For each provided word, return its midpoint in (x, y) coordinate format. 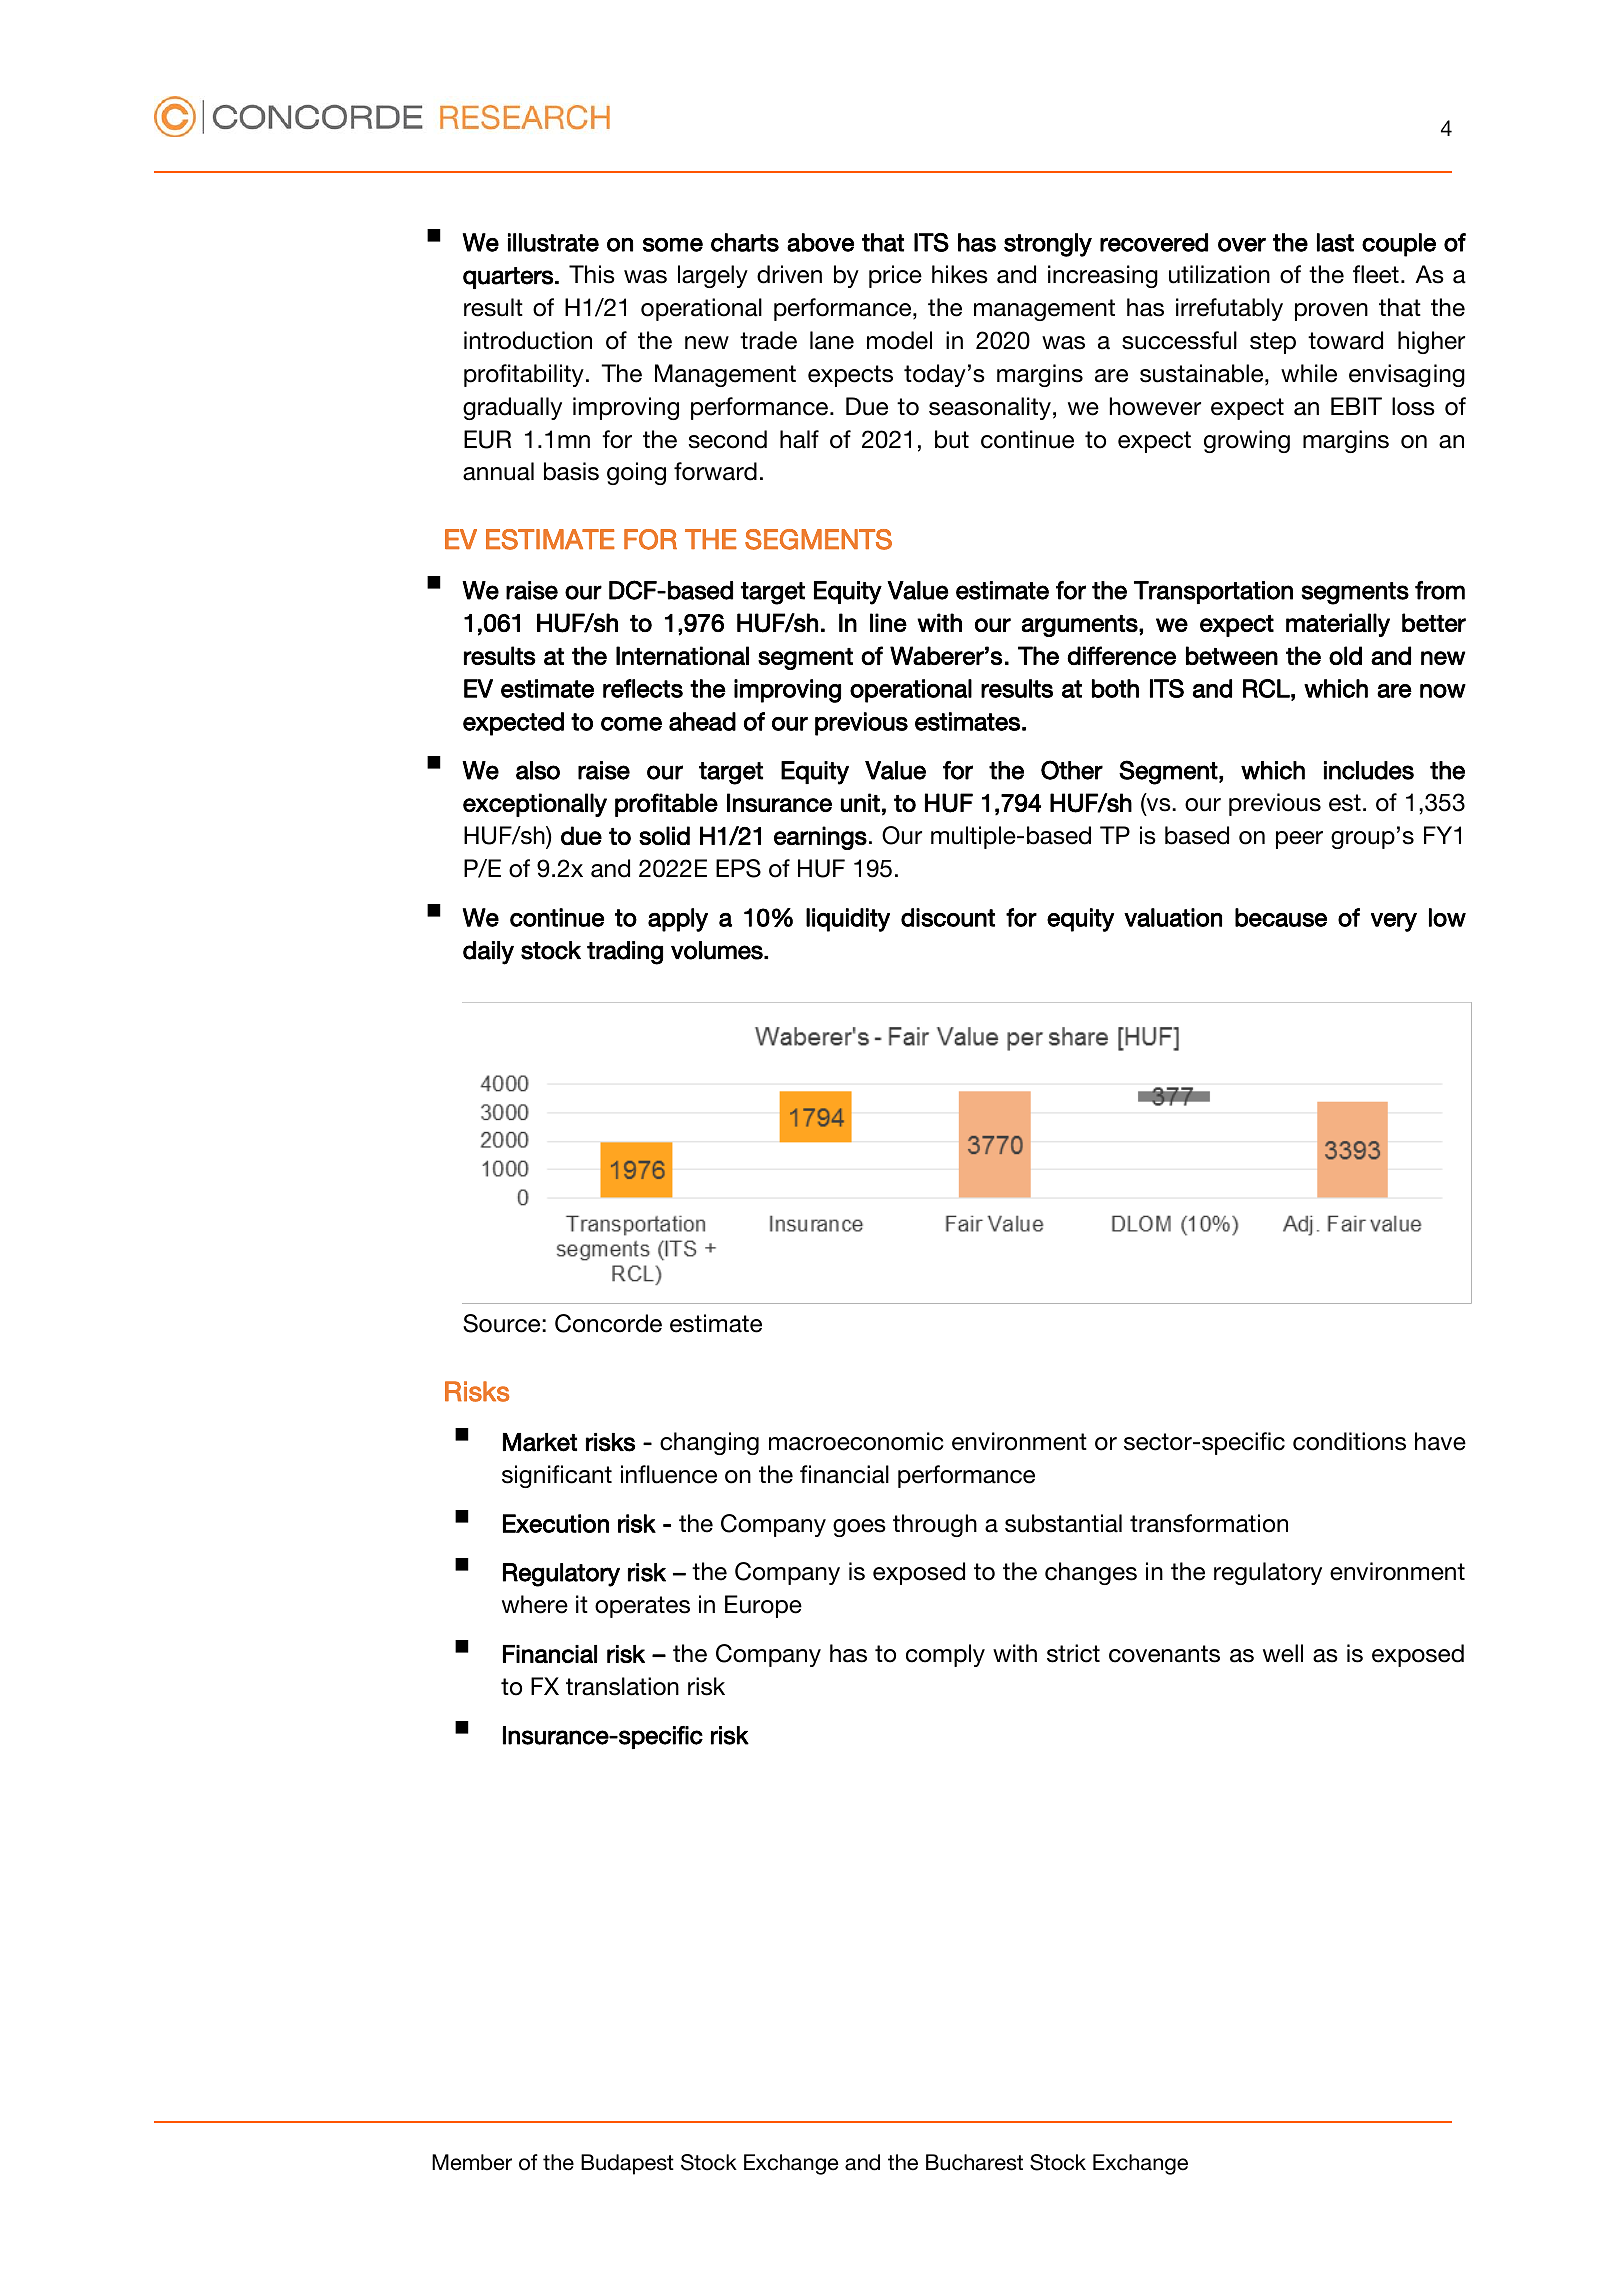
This (592, 274)
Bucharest (974, 2162)
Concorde (608, 1323)
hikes (960, 274)
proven (1331, 312)
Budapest (627, 2164)
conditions (1349, 1441)
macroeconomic (856, 1441)
